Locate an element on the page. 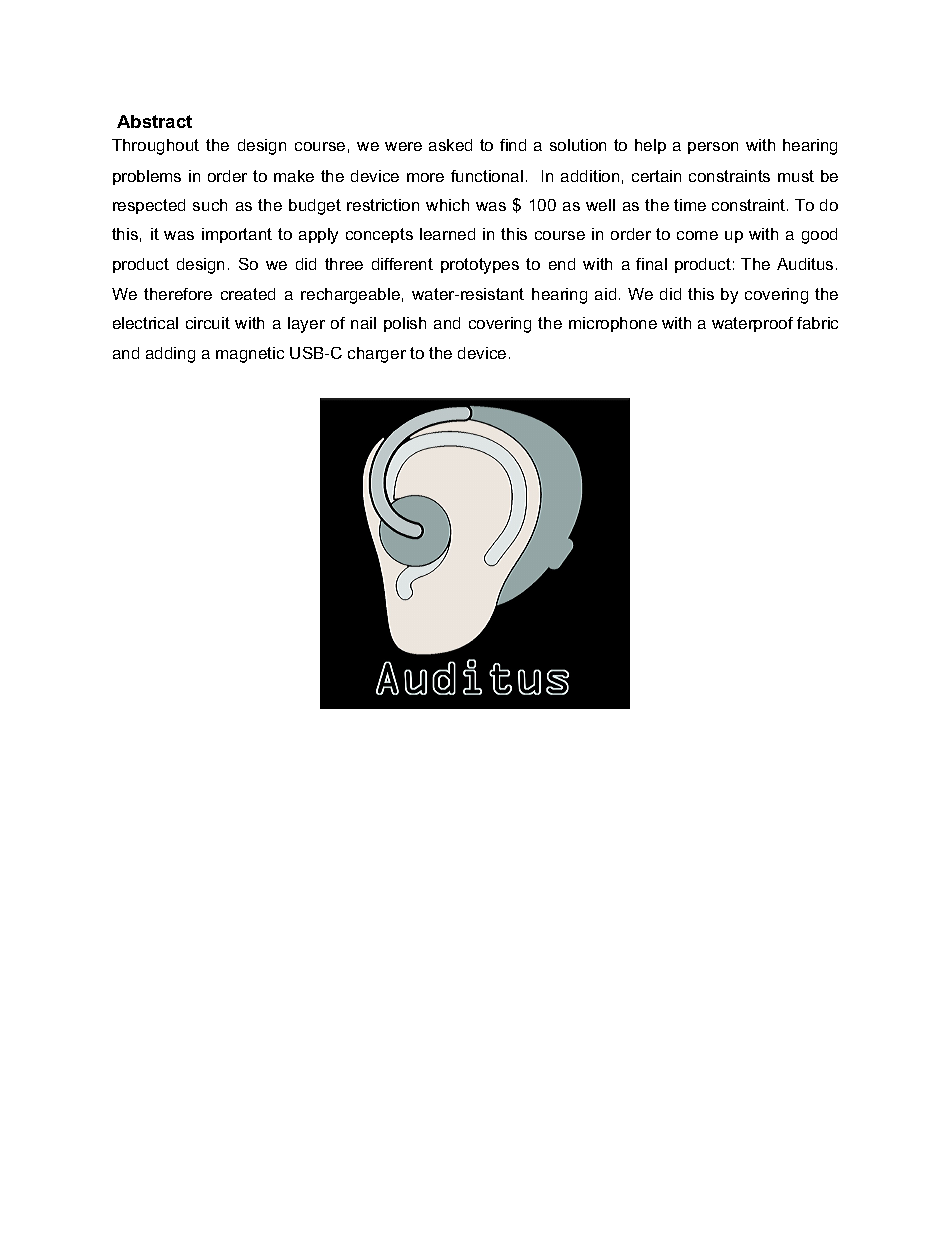 The width and height of the document is (952, 1233). learned is located at coordinates (447, 234).
